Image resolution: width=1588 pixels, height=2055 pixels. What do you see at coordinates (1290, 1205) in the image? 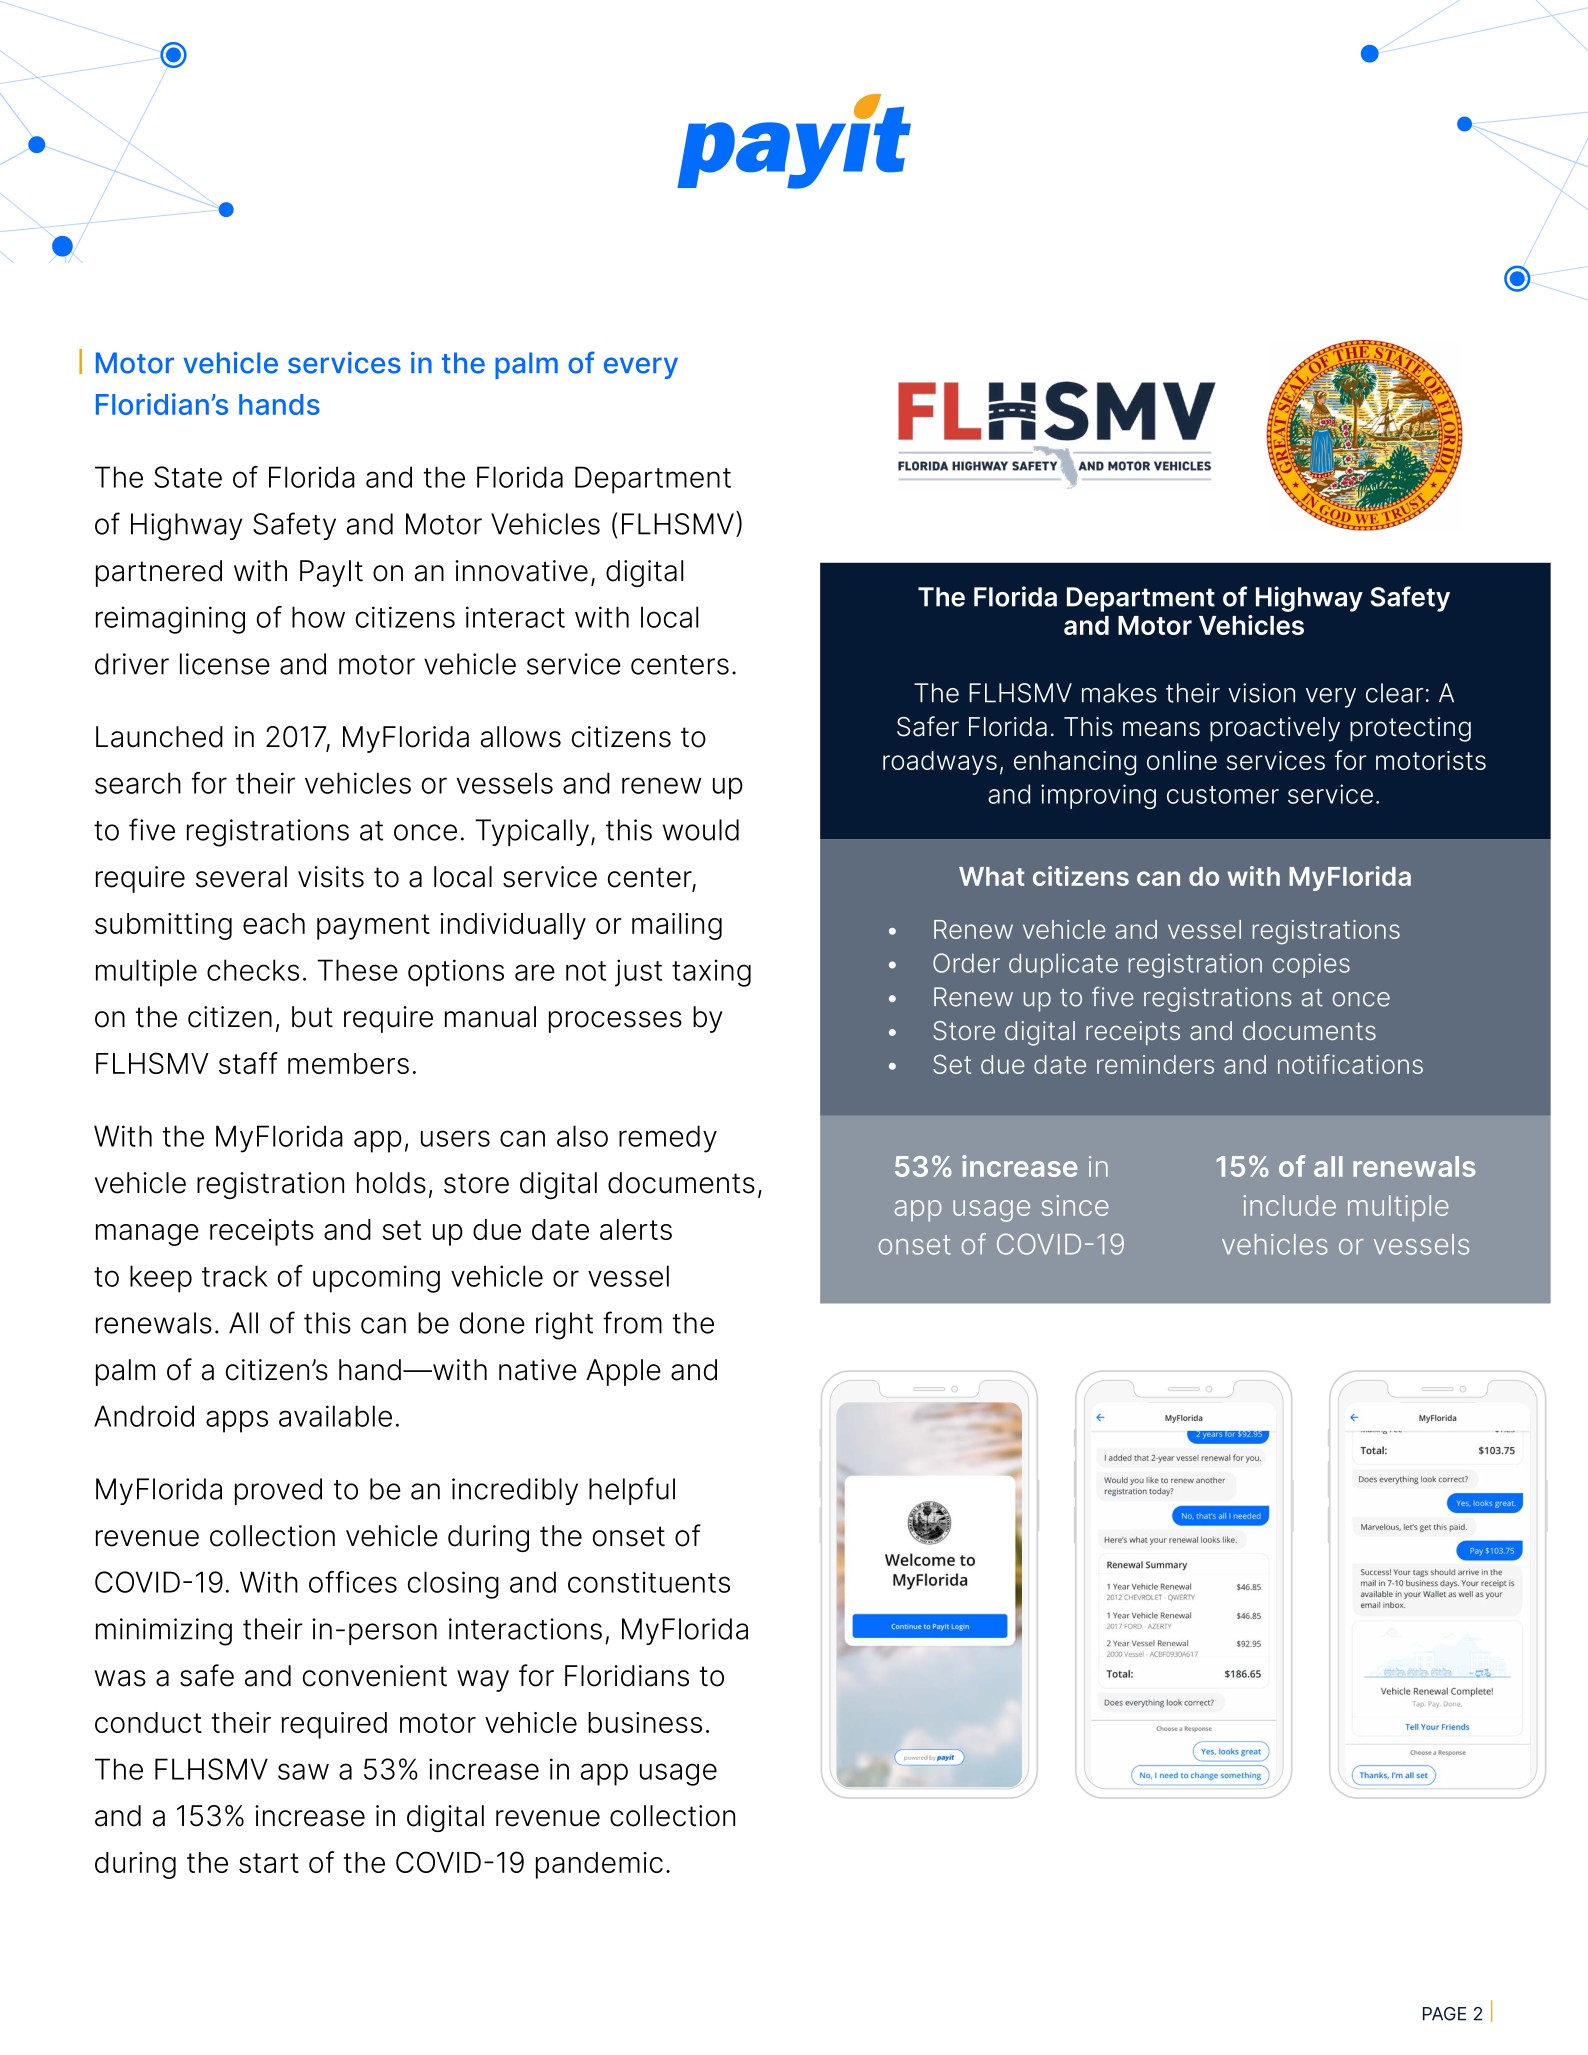
I see `include` at bounding box center [1290, 1205].
